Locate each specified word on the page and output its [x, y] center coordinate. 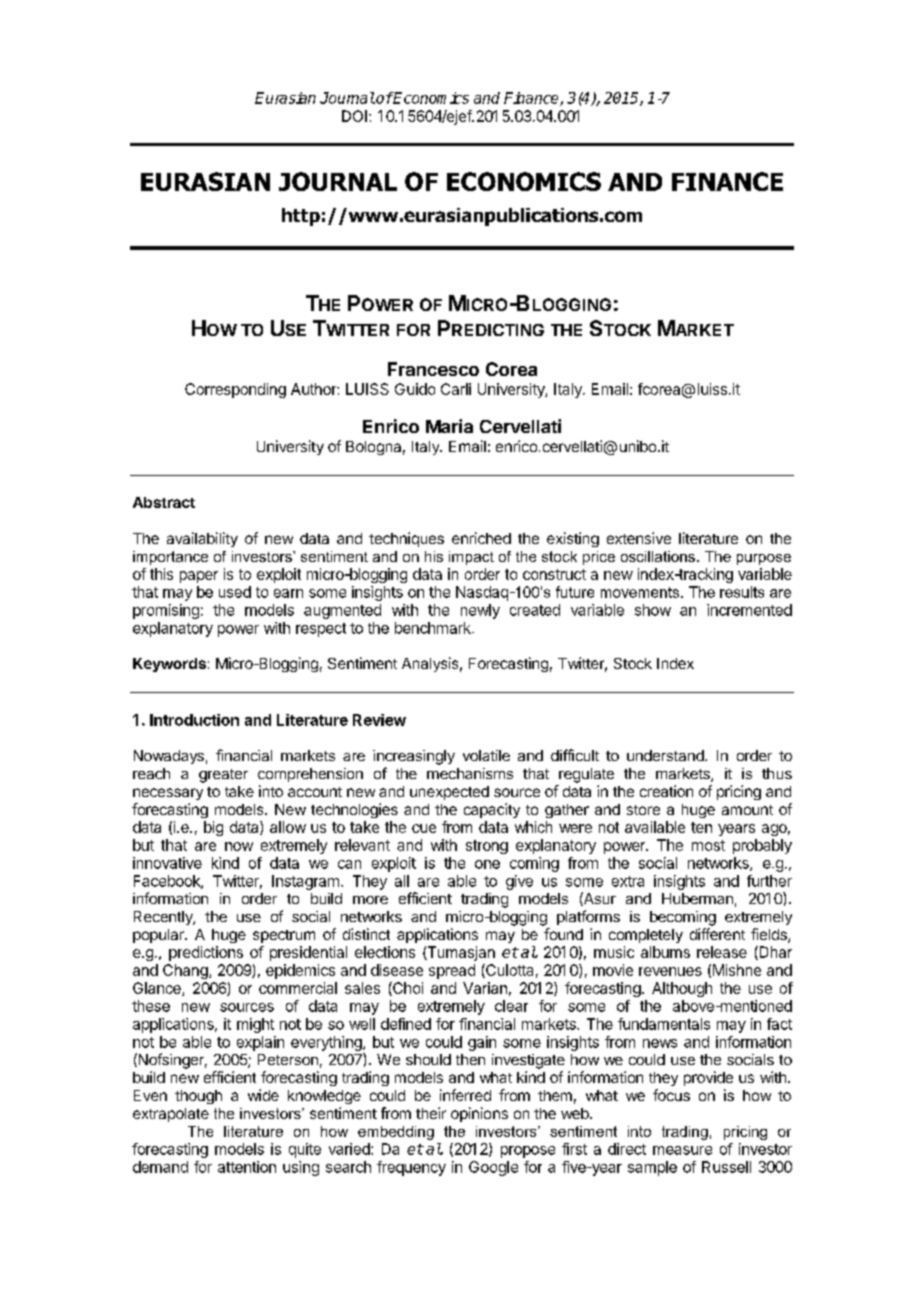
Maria [449, 426]
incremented [749, 610]
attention [247, 1167]
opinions [479, 1114]
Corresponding [235, 390]
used [235, 592]
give [519, 882]
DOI [354, 116]
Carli [456, 389]
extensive [639, 538]
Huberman [697, 898]
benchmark [434, 628]
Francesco [433, 369]
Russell [726, 1167]
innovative [167, 863]
